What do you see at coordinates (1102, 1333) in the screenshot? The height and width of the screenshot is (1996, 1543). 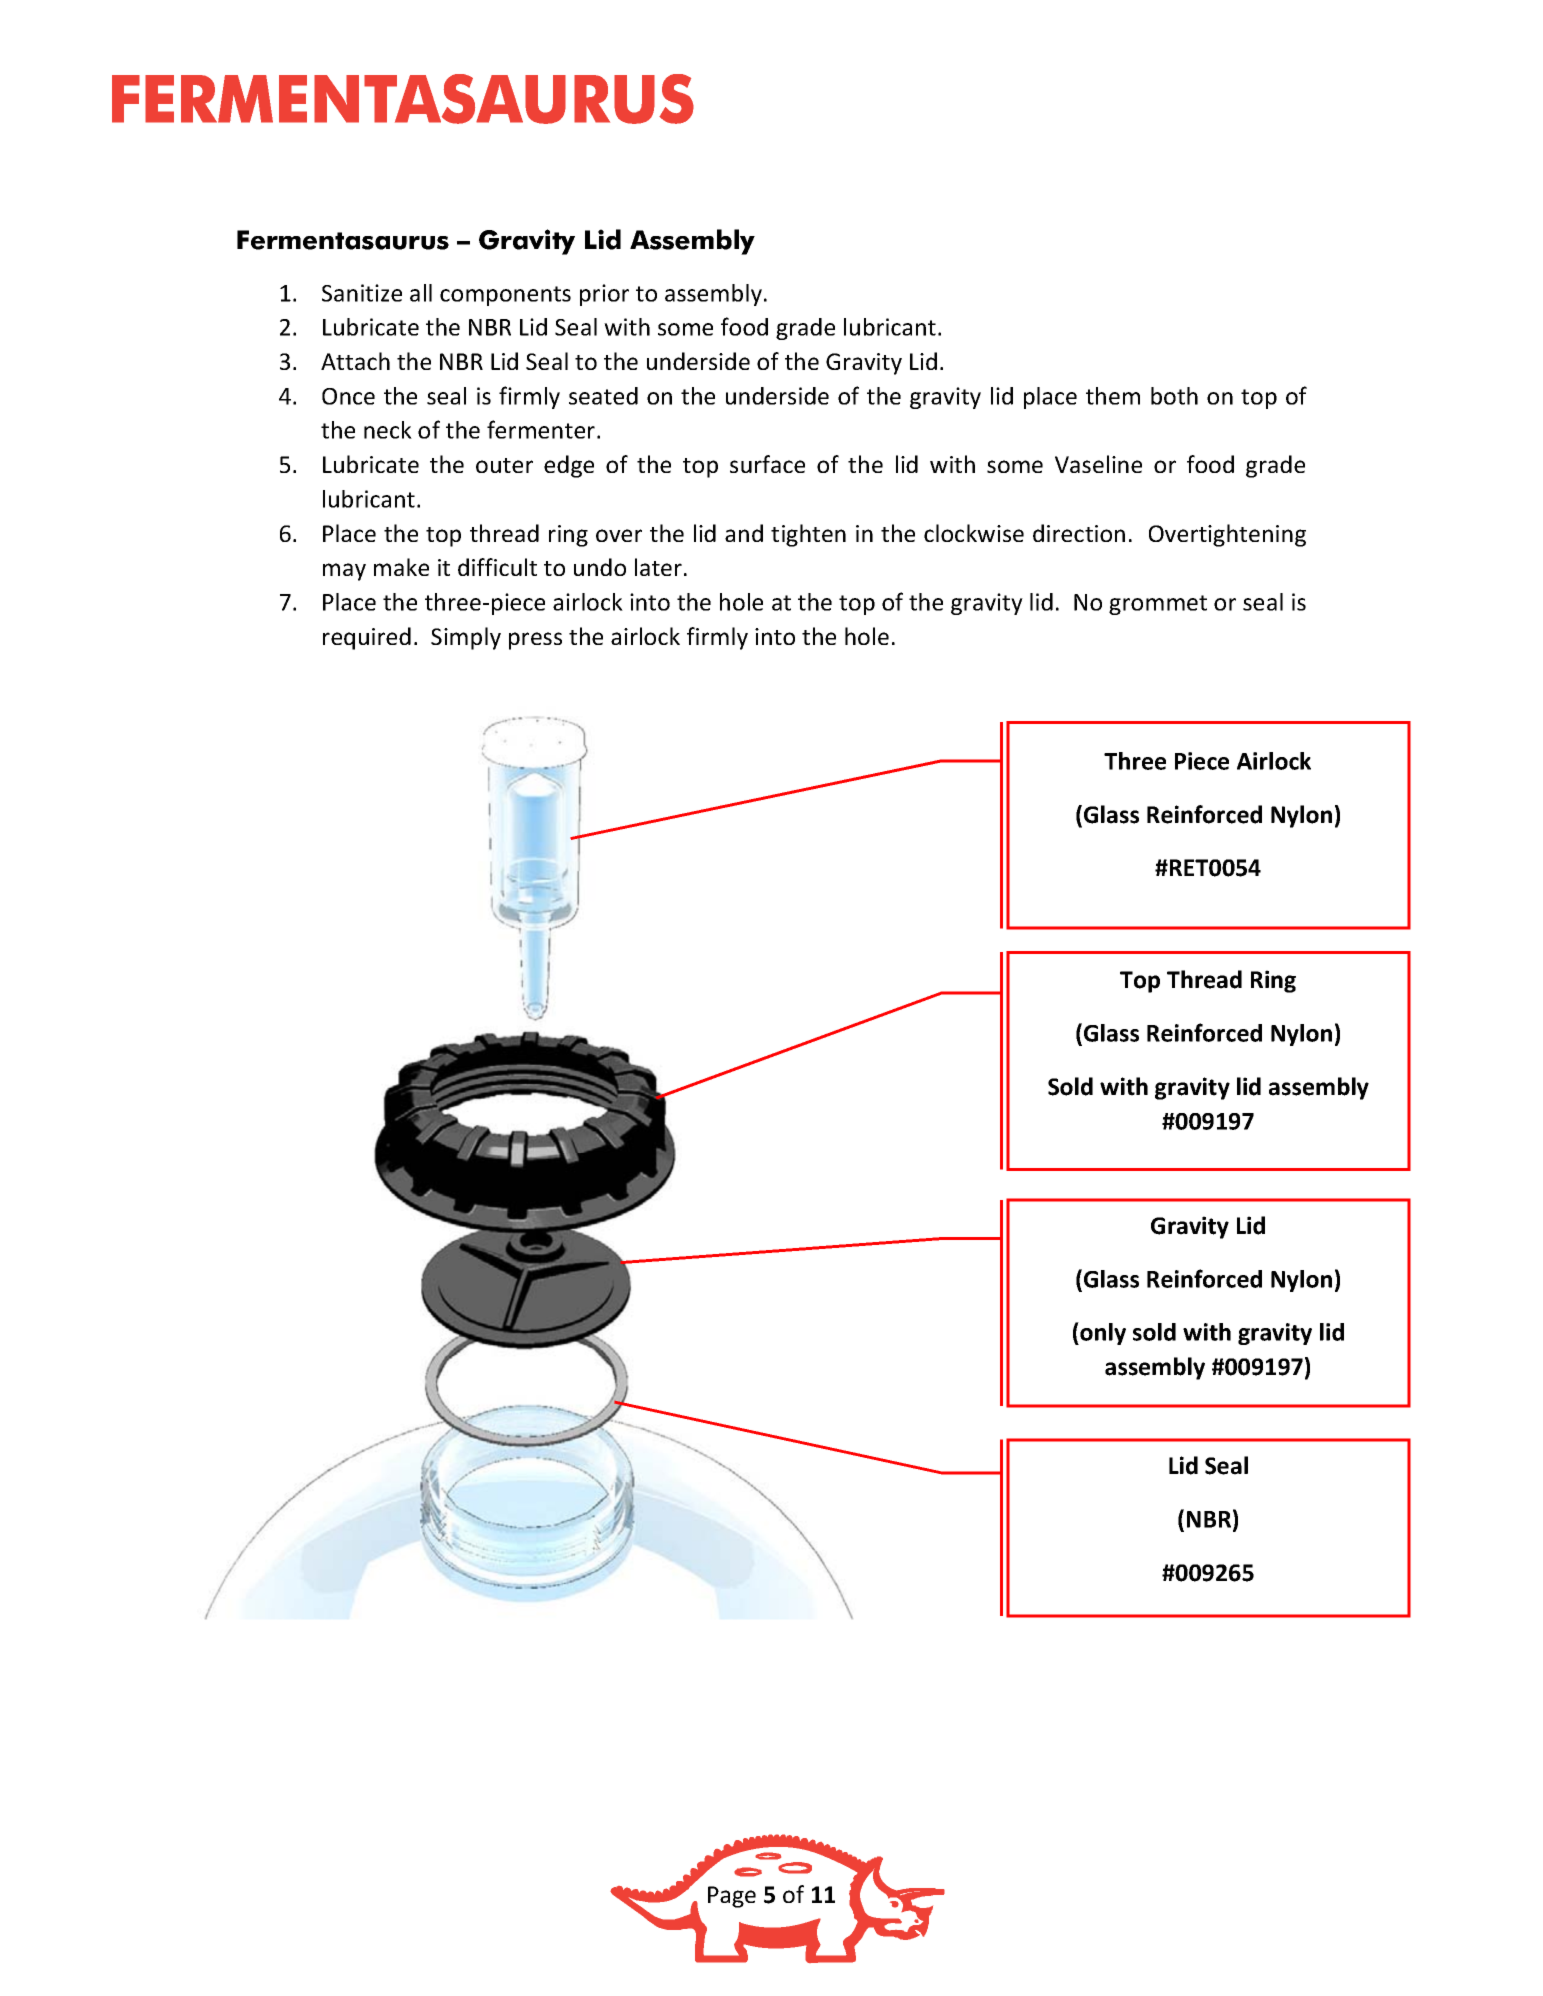 I see `only` at bounding box center [1102, 1333].
